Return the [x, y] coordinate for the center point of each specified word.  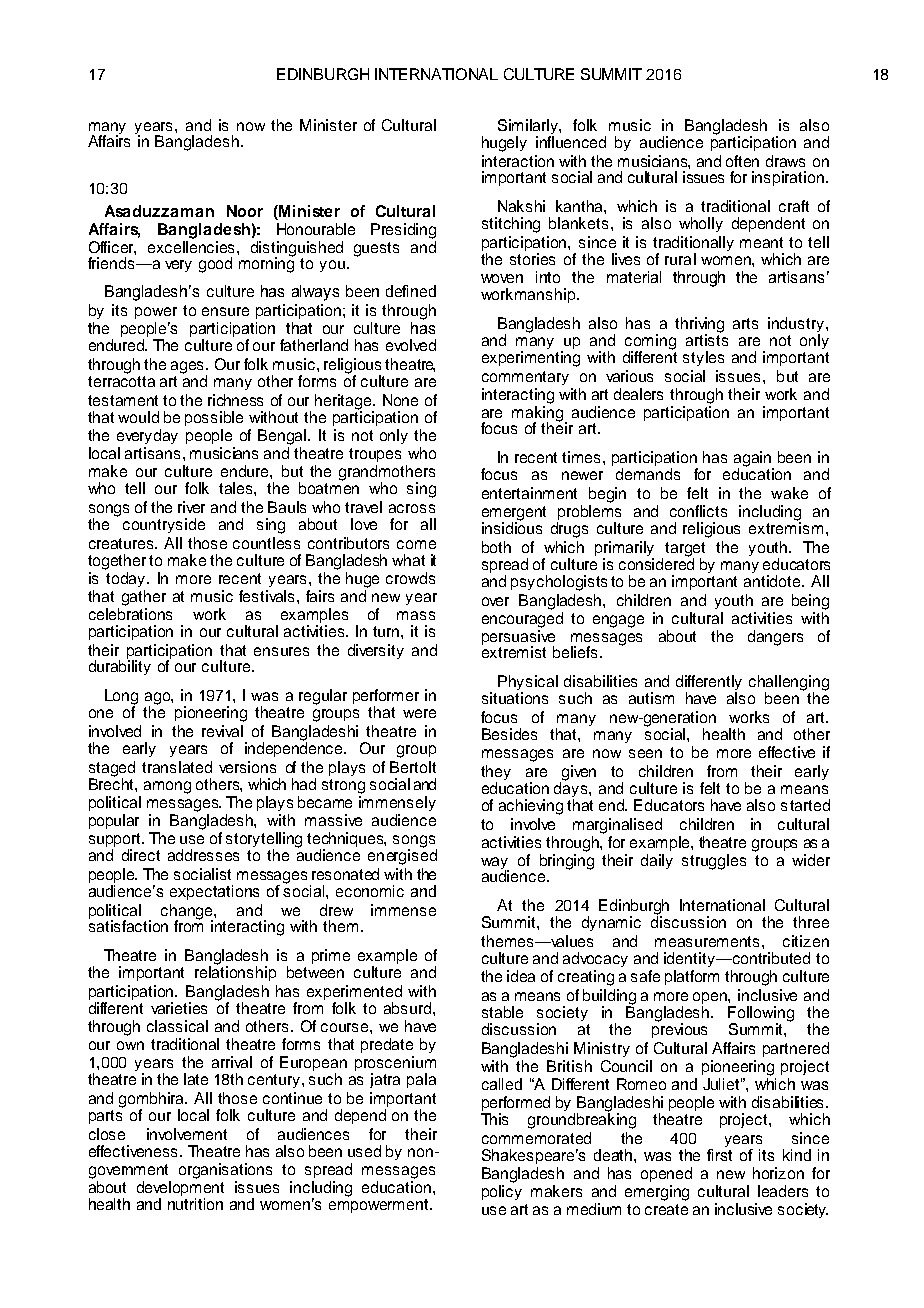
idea [521, 976]
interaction [518, 161]
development [180, 1190]
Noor [245, 211]
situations [515, 698]
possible [214, 418]
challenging [789, 684]
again [754, 460]
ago [159, 699]
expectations [214, 892]
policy [502, 1192]
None [400, 400]
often [742, 161]
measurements [709, 941]
